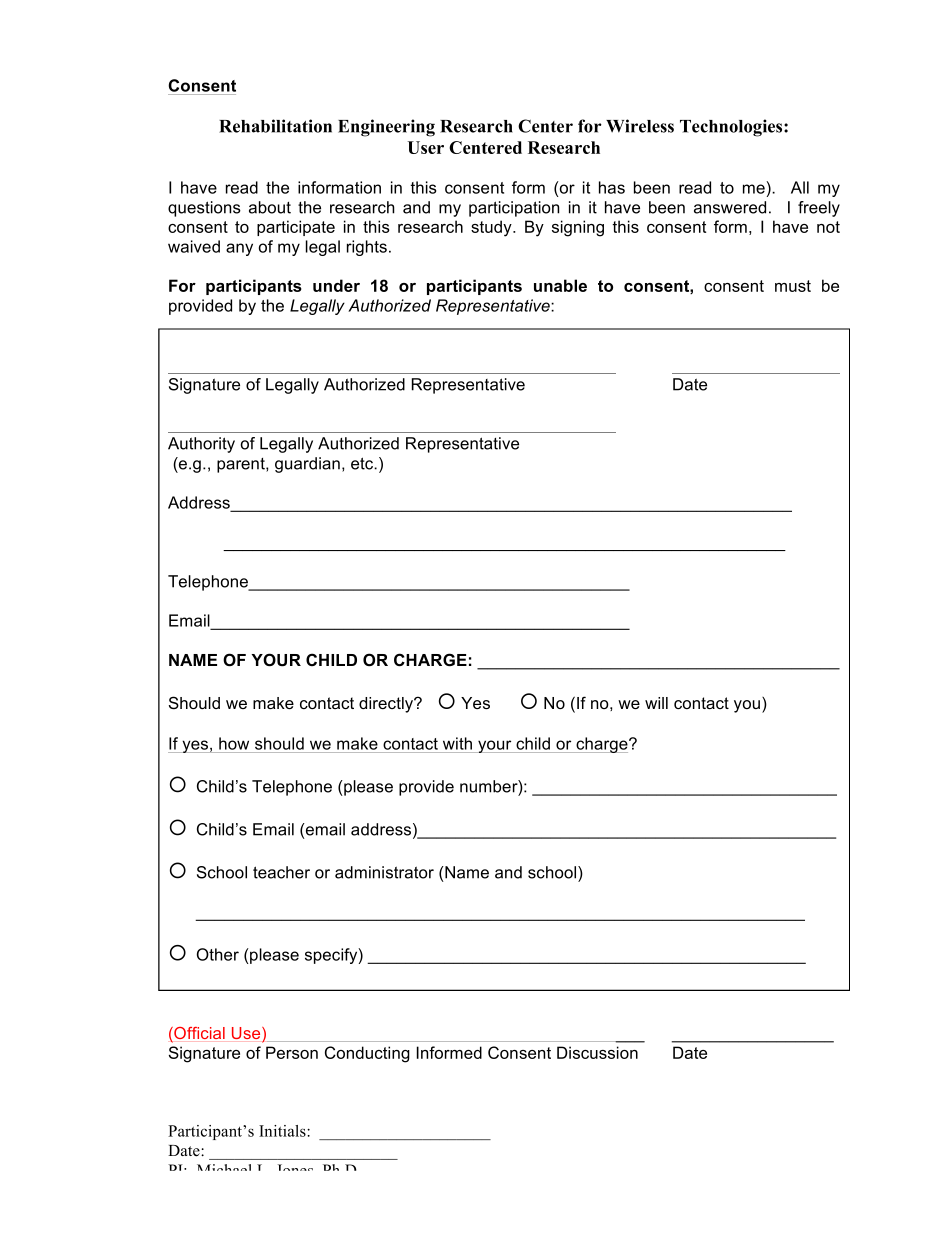 Image resolution: width=952 pixels, height=1233 pixels. I want to click on answered, so click(730, 207).
